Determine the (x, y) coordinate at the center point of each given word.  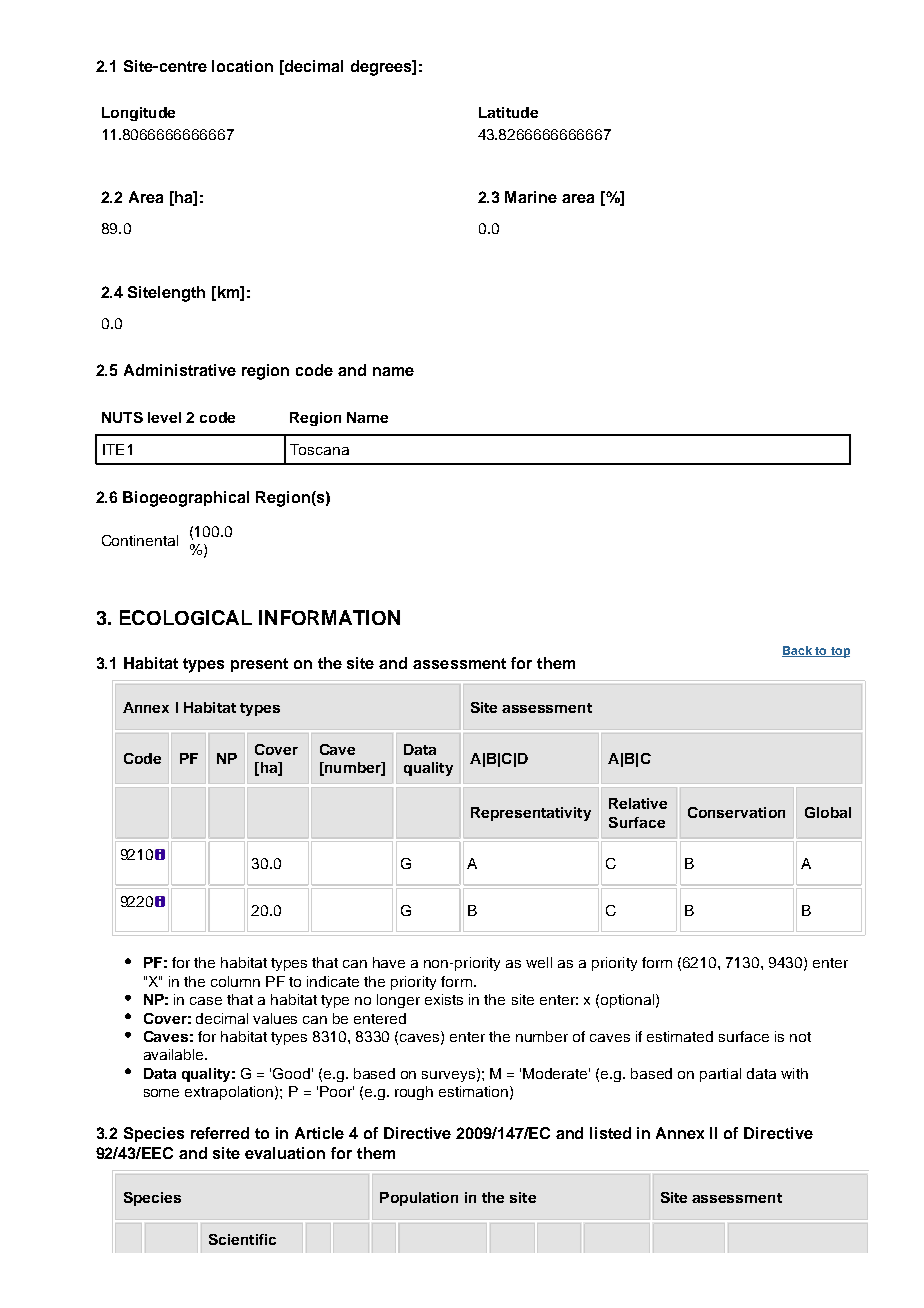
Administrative (180, 370)
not (800, 1037)
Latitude (508, 112)
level (164, 417)
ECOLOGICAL (186, 617)
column (235, 981)
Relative (638, 803)
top (839, 652)
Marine (531, 197)
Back (798, 651)
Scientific (242, 1239)
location (242, 66)
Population (419, 1199)
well (539, 962)
